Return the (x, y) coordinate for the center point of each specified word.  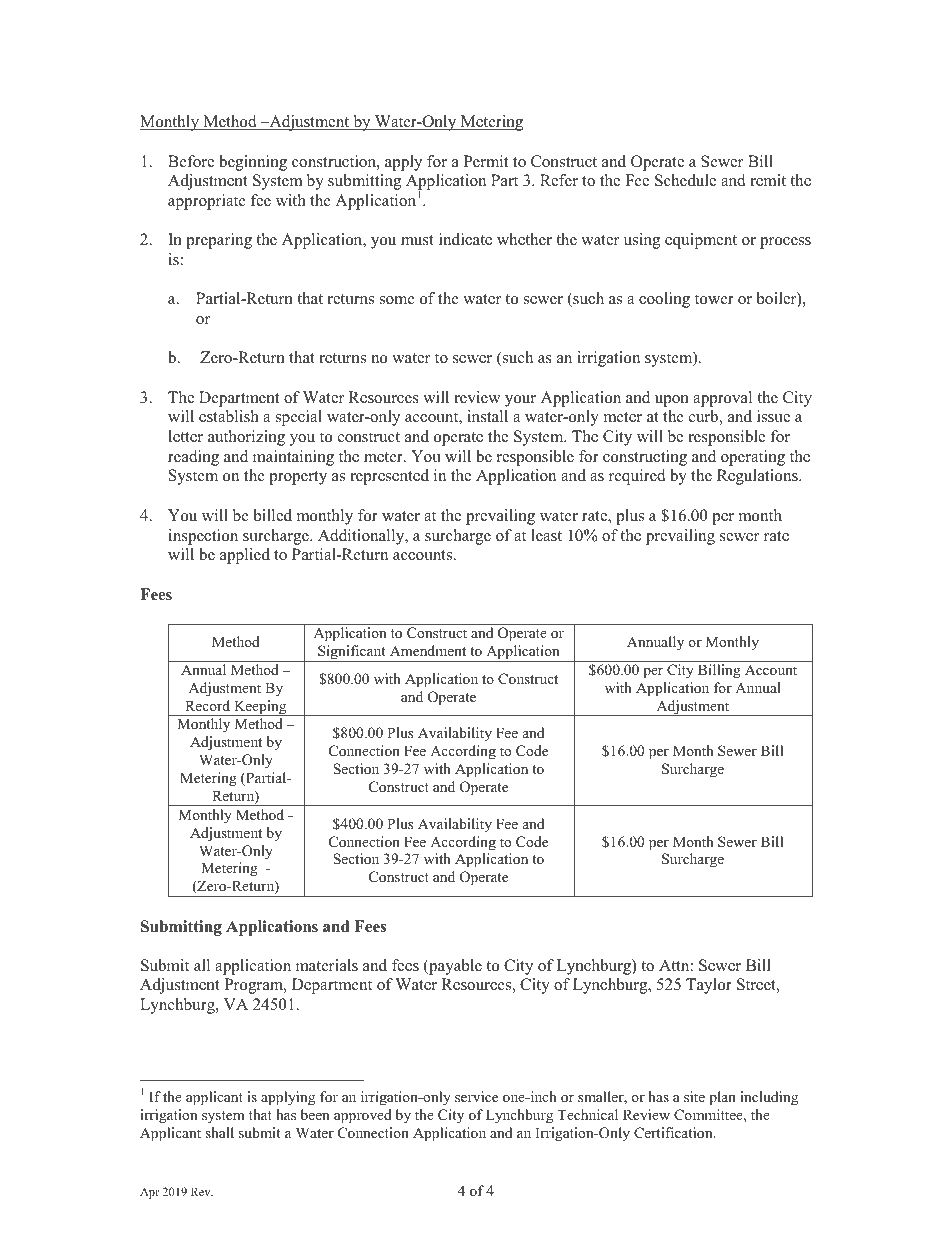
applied (245, 556)
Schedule (685, 180)
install (487, 416)
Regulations (758, 477)
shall (219, 1132)
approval (722, 399)
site (694, 1096)
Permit (486, 161)
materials (327, 965)
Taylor (709, 986)
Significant (352, 653)
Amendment (428, 650)
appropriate (207, 202)
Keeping (260, 708)
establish (229, 416)
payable (454, 967)
